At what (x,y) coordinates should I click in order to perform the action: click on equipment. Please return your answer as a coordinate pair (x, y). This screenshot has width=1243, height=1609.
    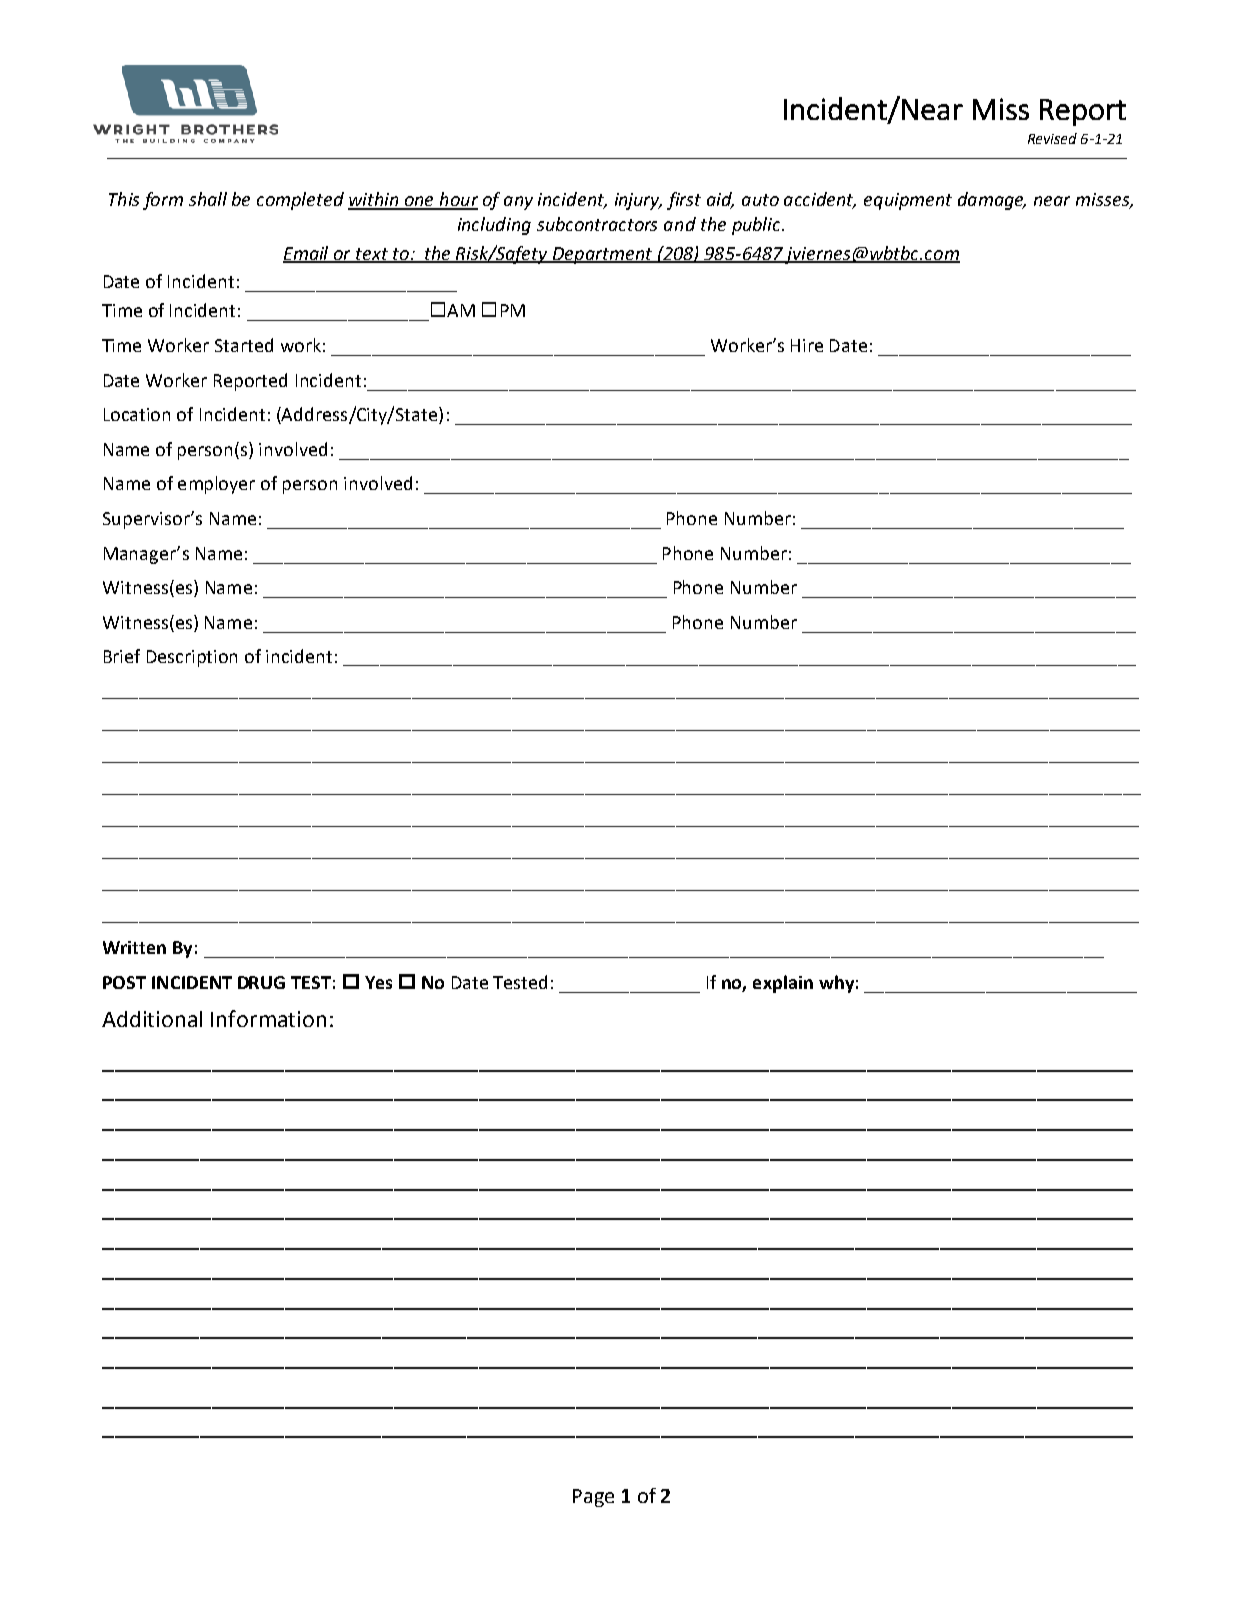
    Looking at the image, I should click on (908, 201).
